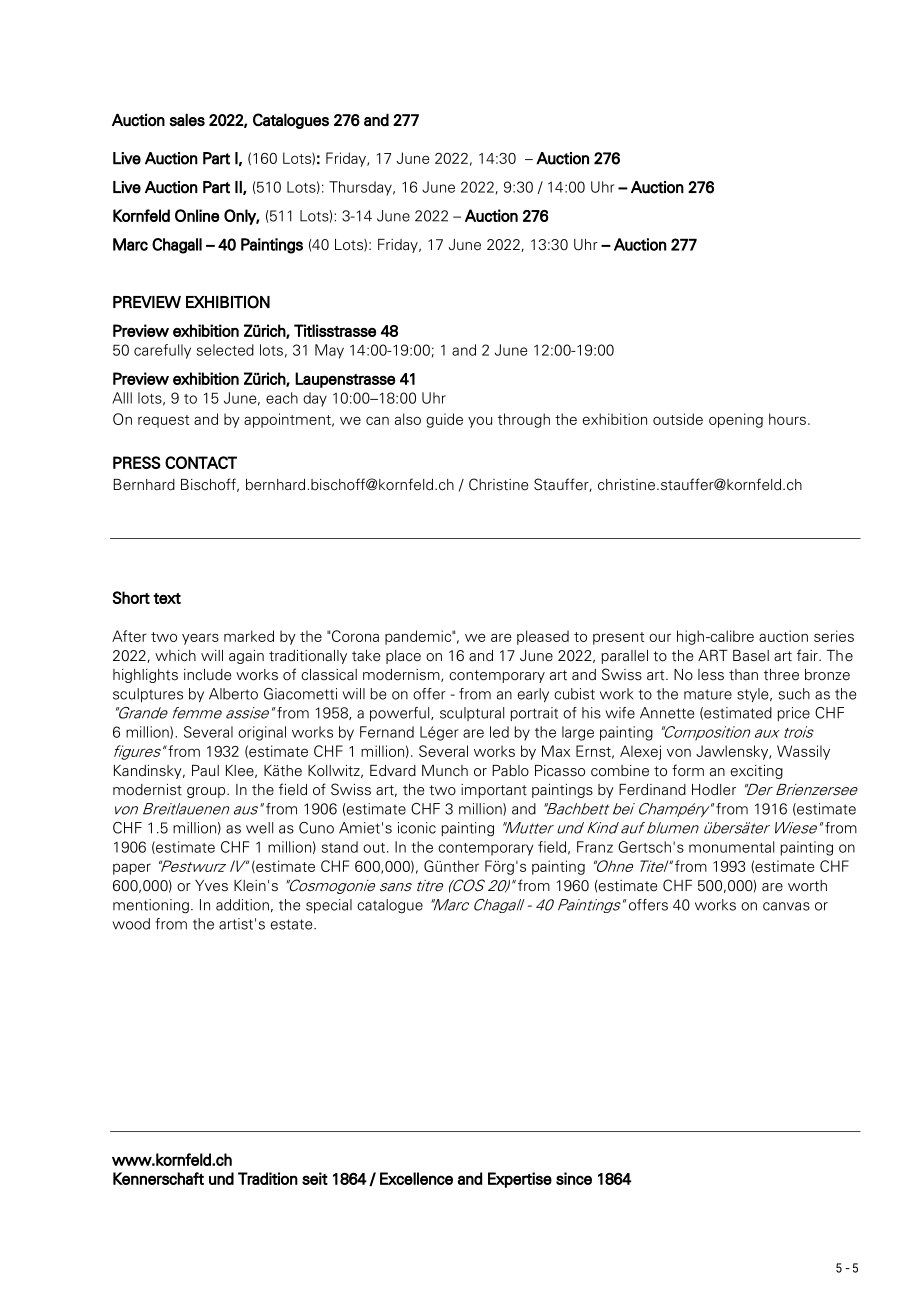  Describe the element at coordinates (574, 1178) in the screenshot. I see `since` at that location.
